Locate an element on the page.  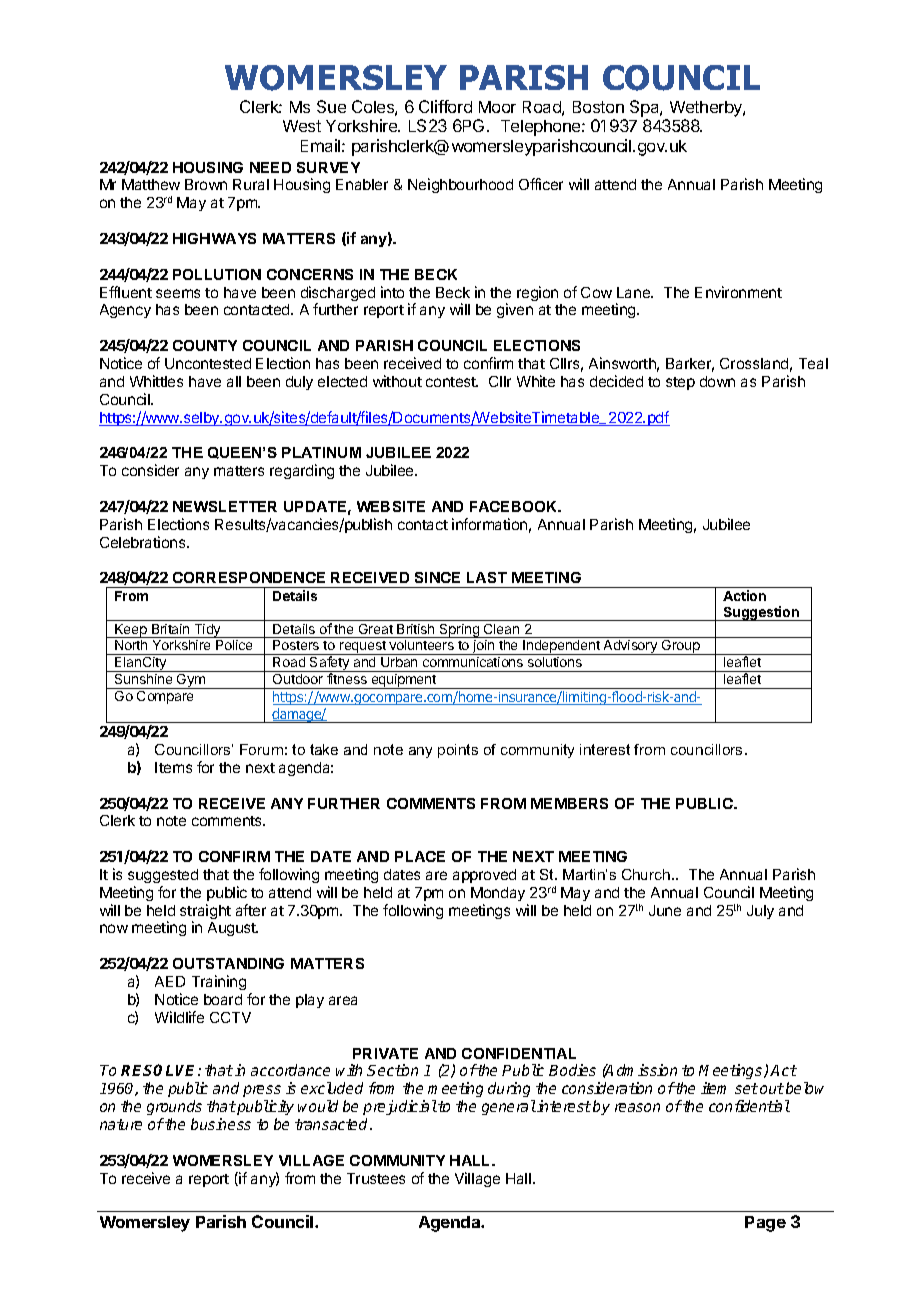
given is located at coordinates (515, 310).
